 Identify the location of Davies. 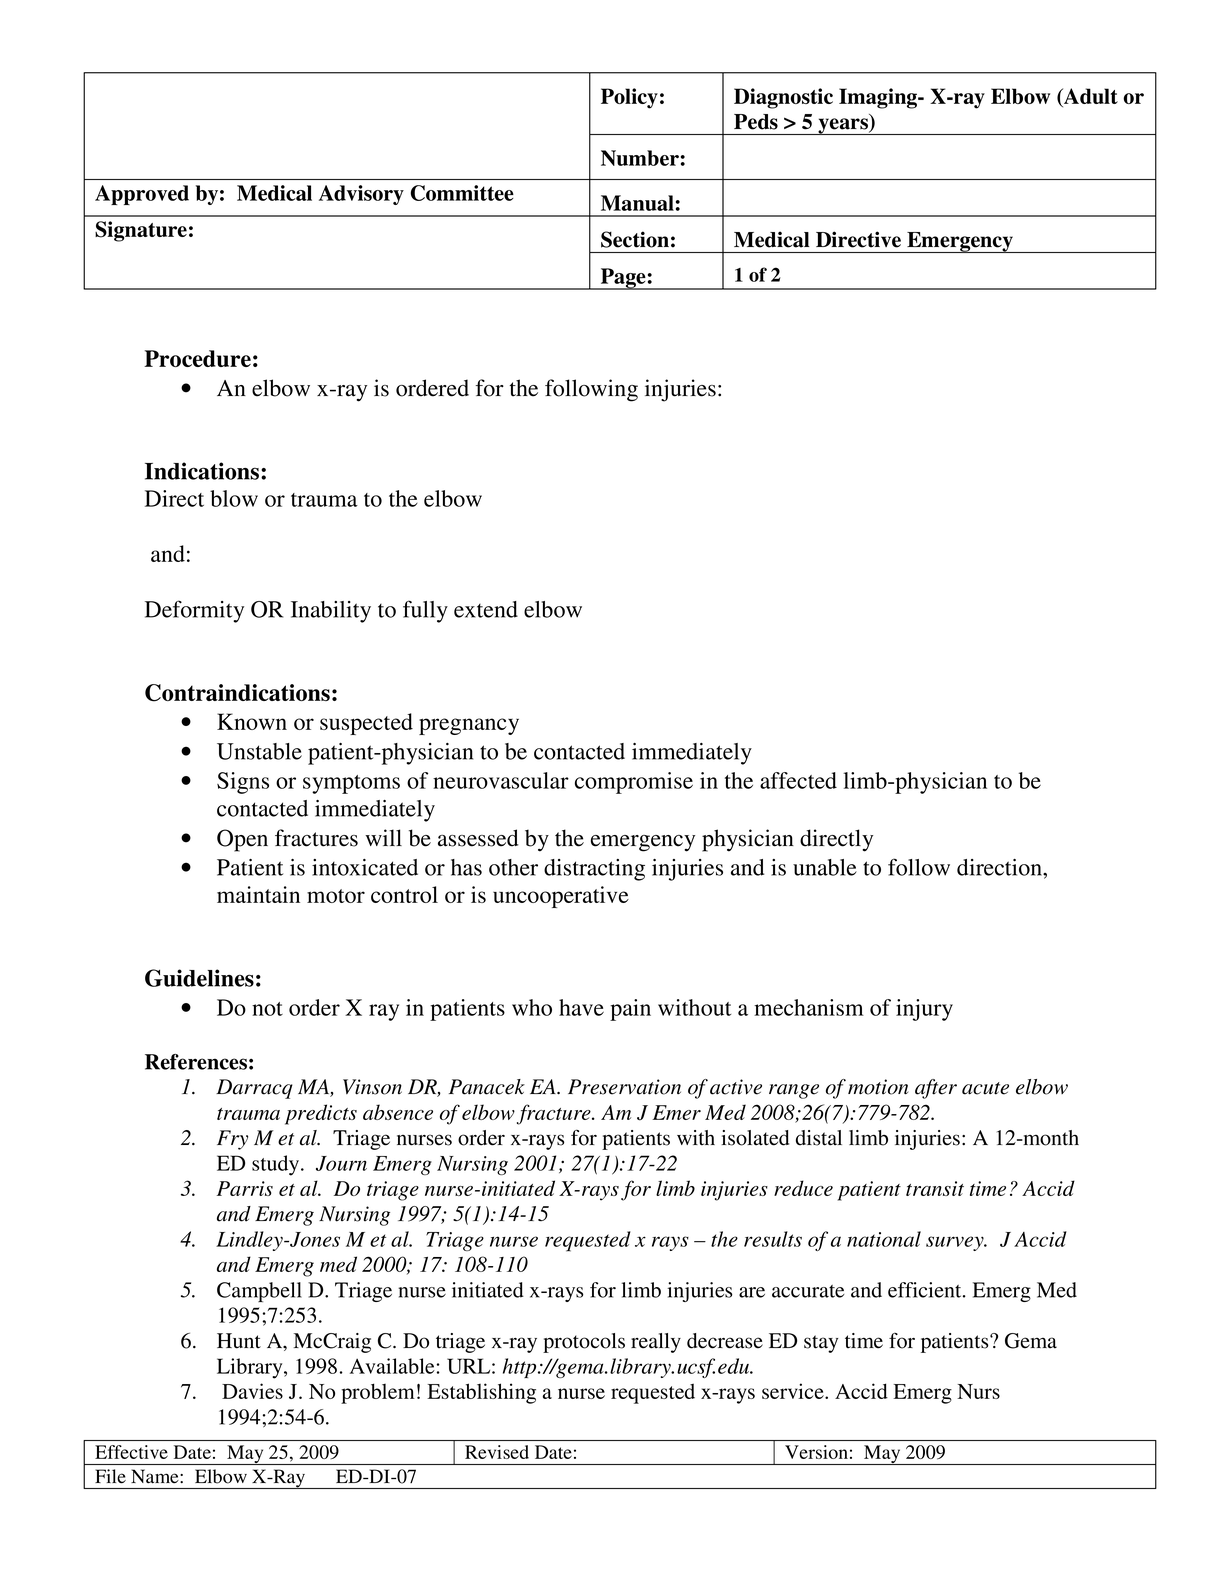
(252, 1391).
